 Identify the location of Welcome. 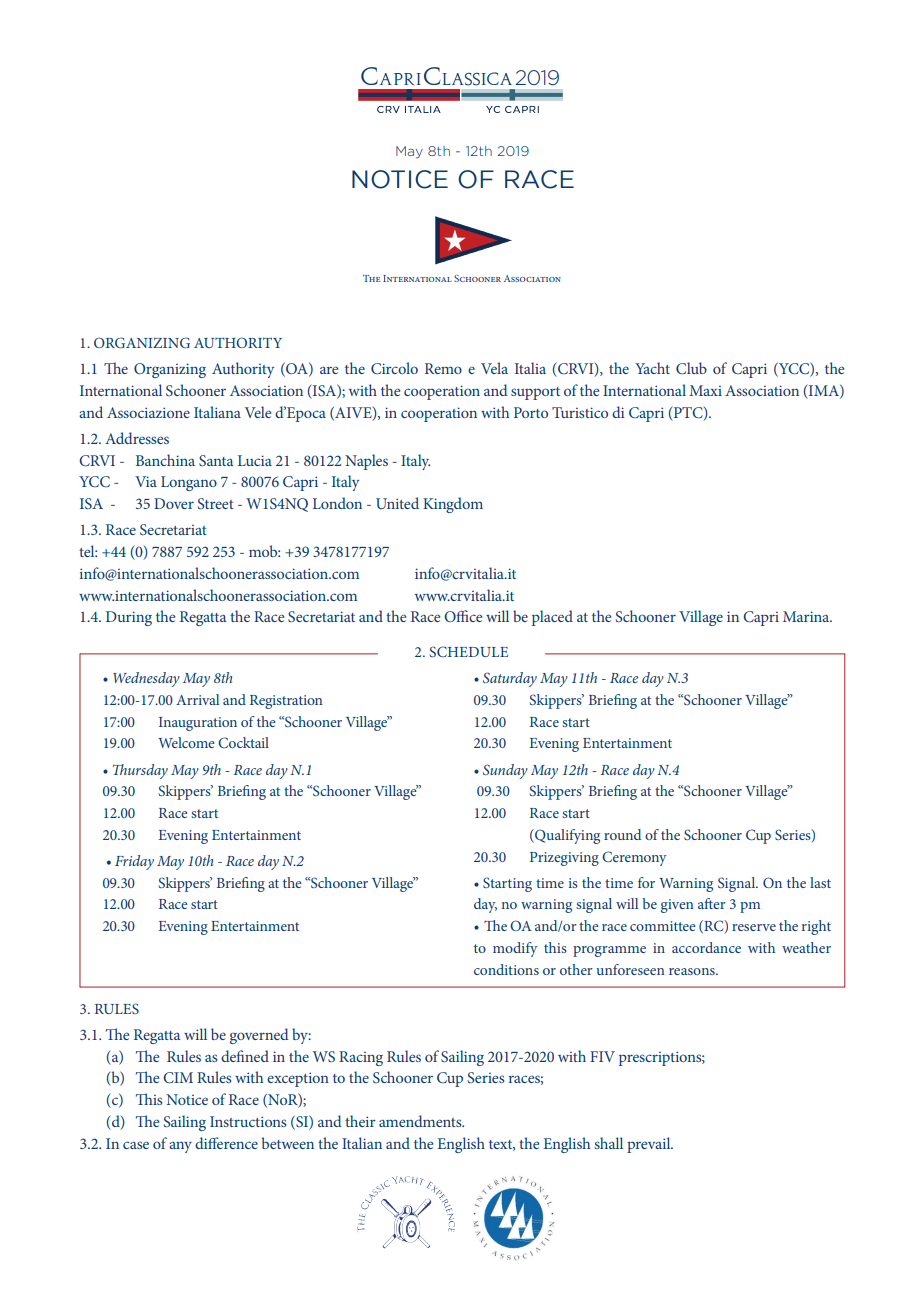
(186, 742).
